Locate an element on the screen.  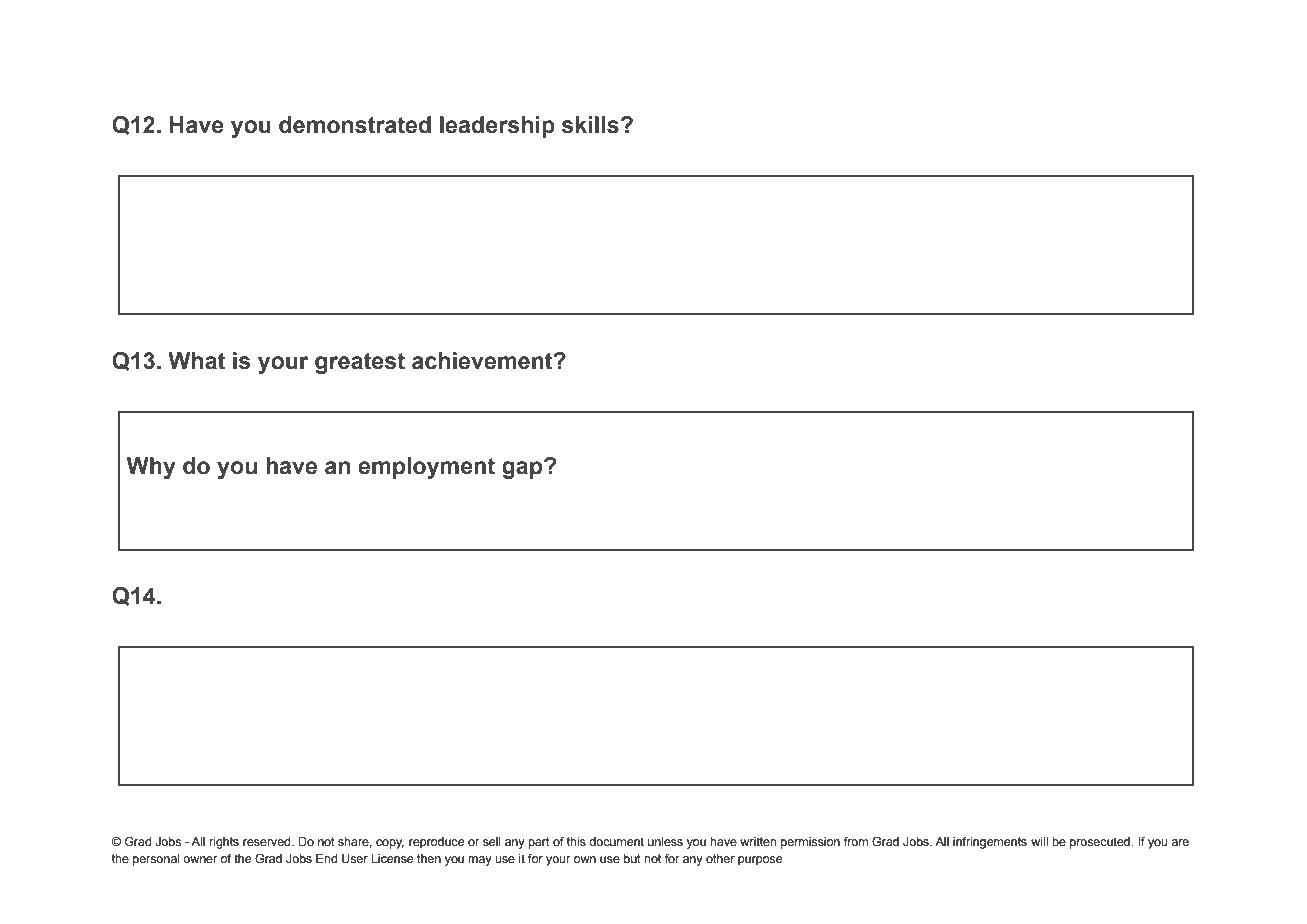
Why is located at coordinates (151, 468).
